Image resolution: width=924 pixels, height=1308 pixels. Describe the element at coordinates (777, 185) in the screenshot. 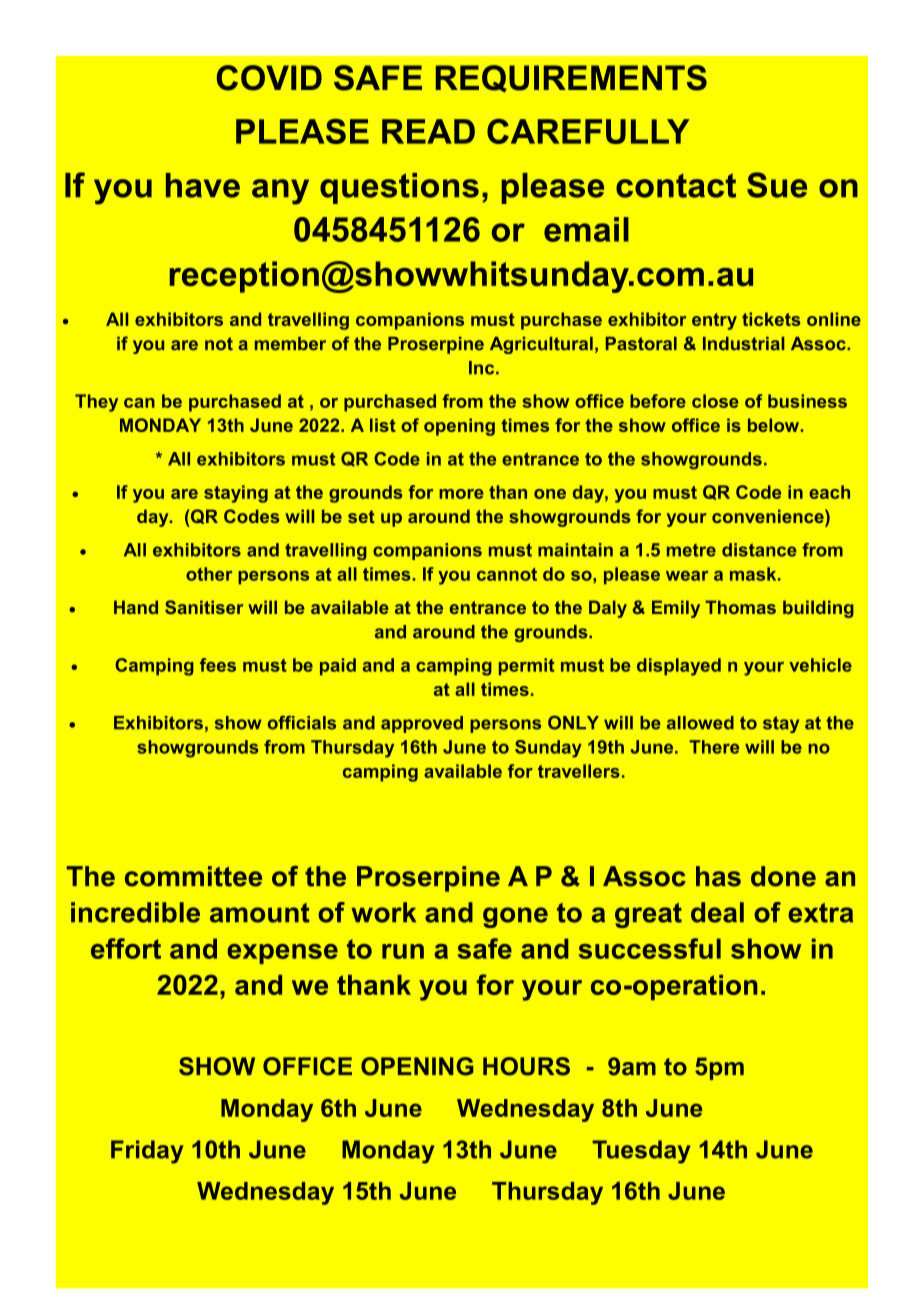

I see `Sue` at that location.
